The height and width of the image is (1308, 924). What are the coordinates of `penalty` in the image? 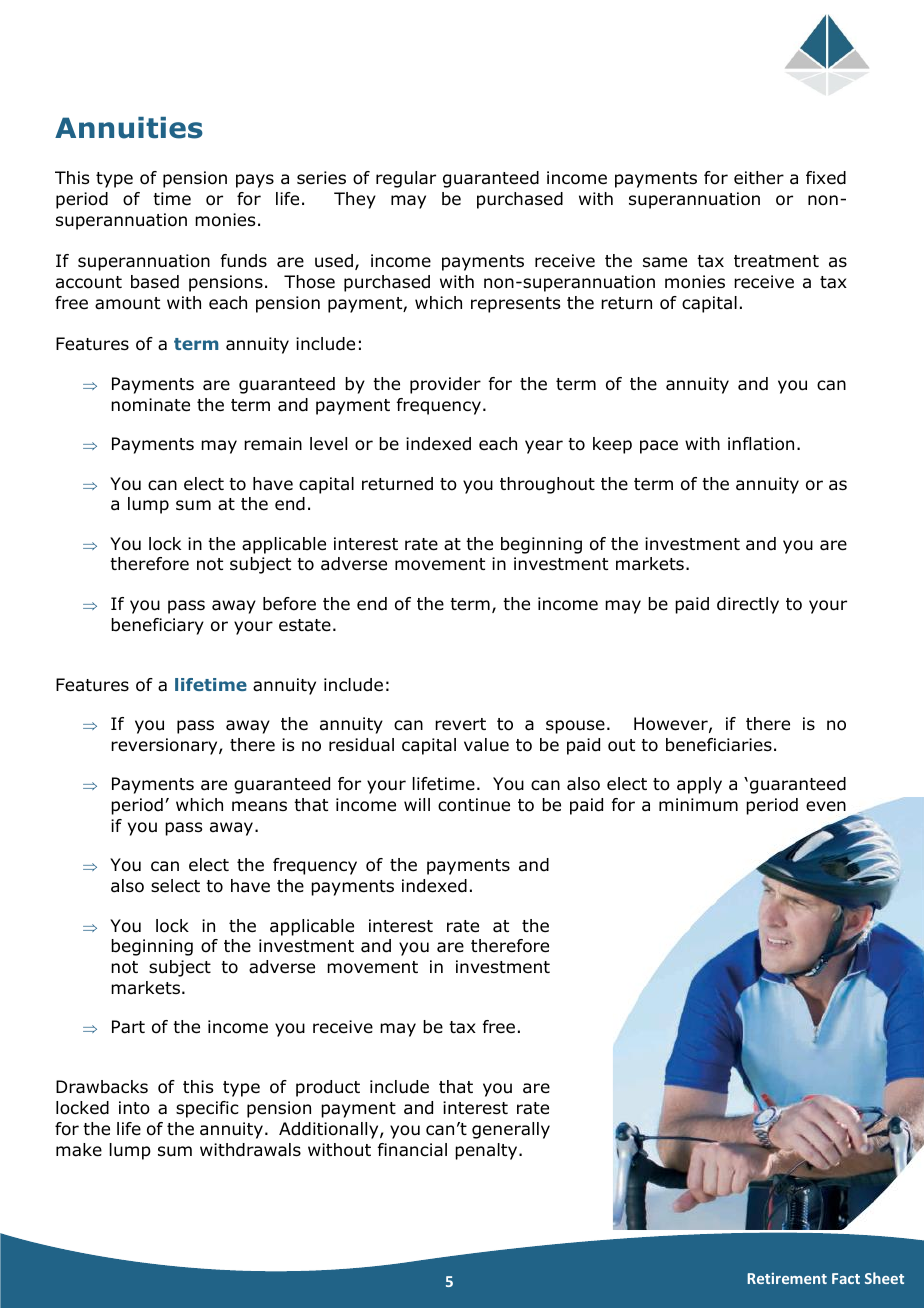 It's located at (487, 1151).
